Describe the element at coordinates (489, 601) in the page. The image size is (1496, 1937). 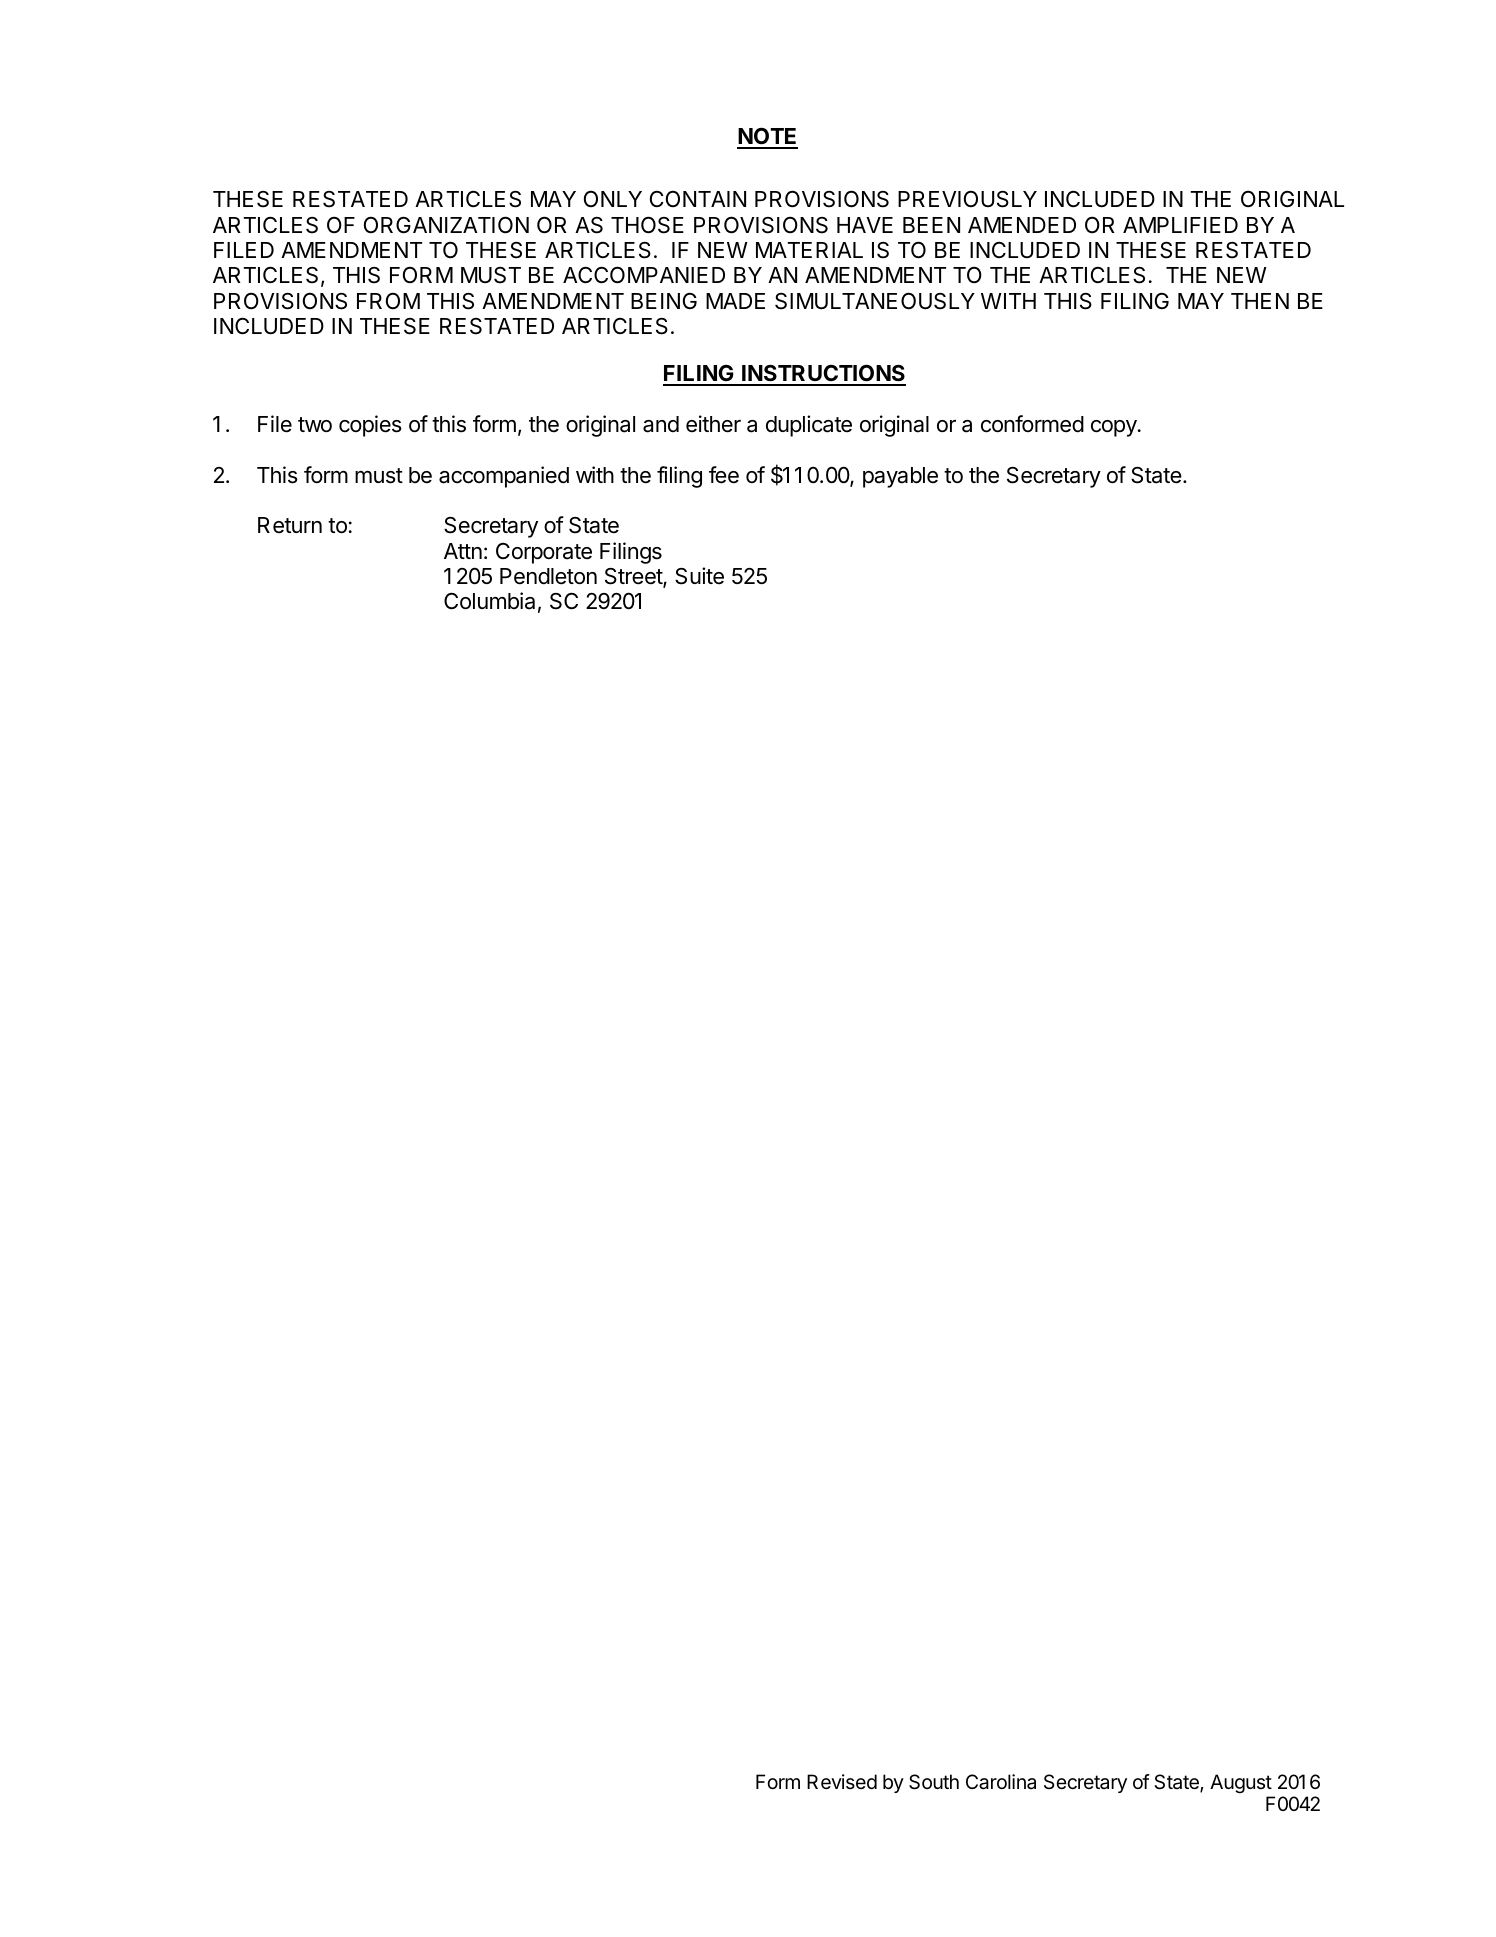
I see `Columbia` at that location.
